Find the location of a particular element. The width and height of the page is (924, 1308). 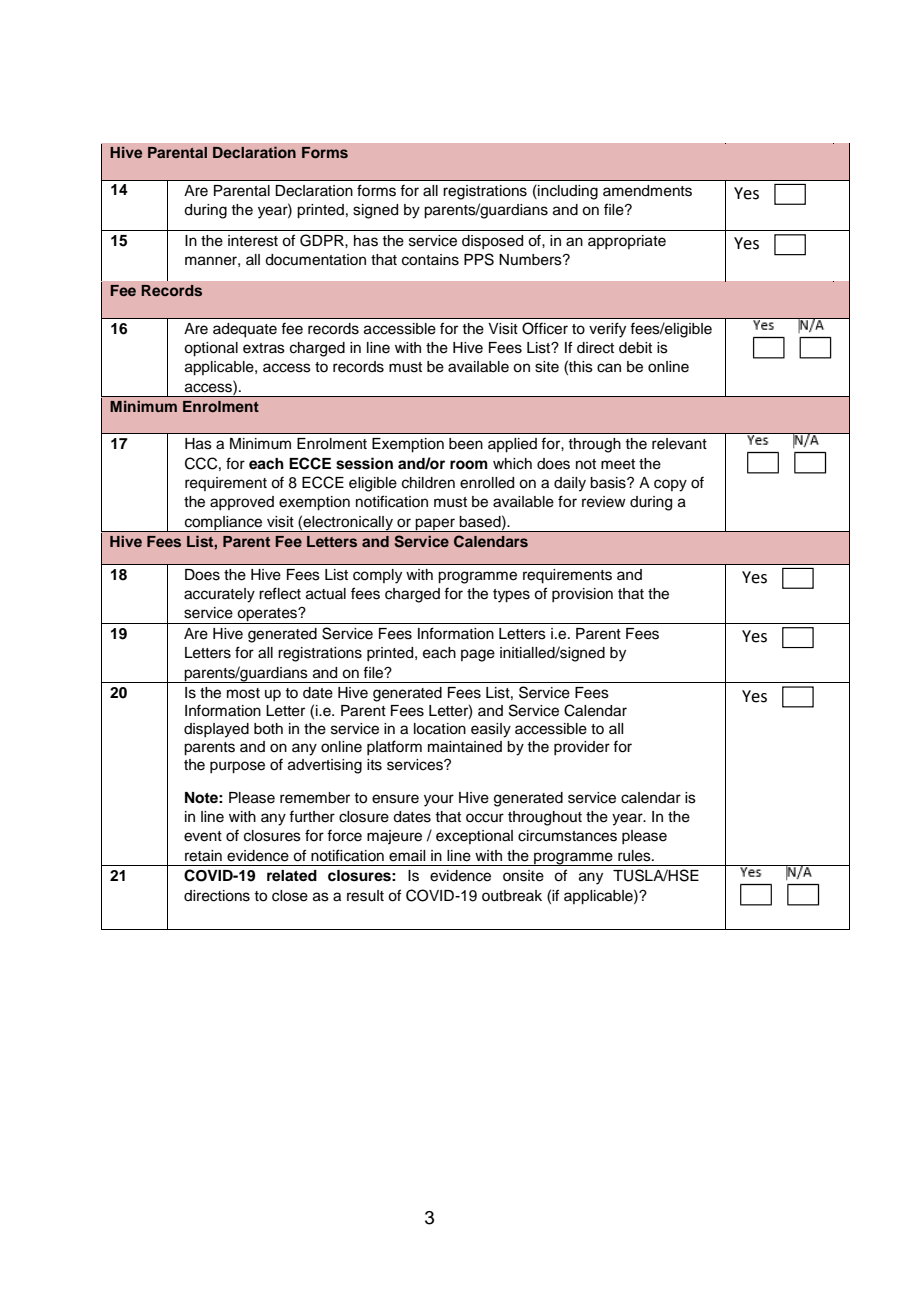

paper is located at coordinates (435, 525).
